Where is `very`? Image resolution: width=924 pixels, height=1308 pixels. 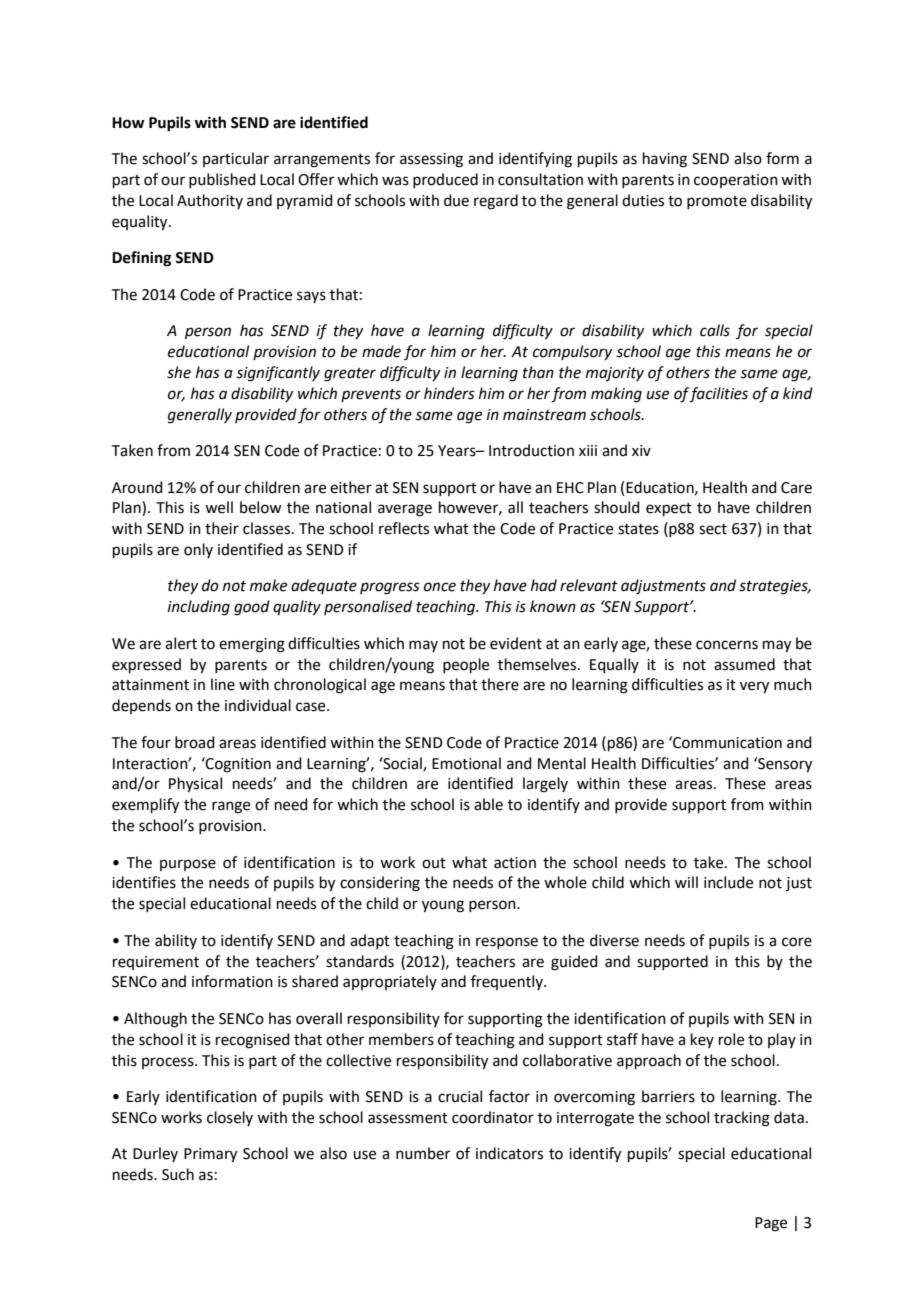 very is located at coordinates (754, 687).
